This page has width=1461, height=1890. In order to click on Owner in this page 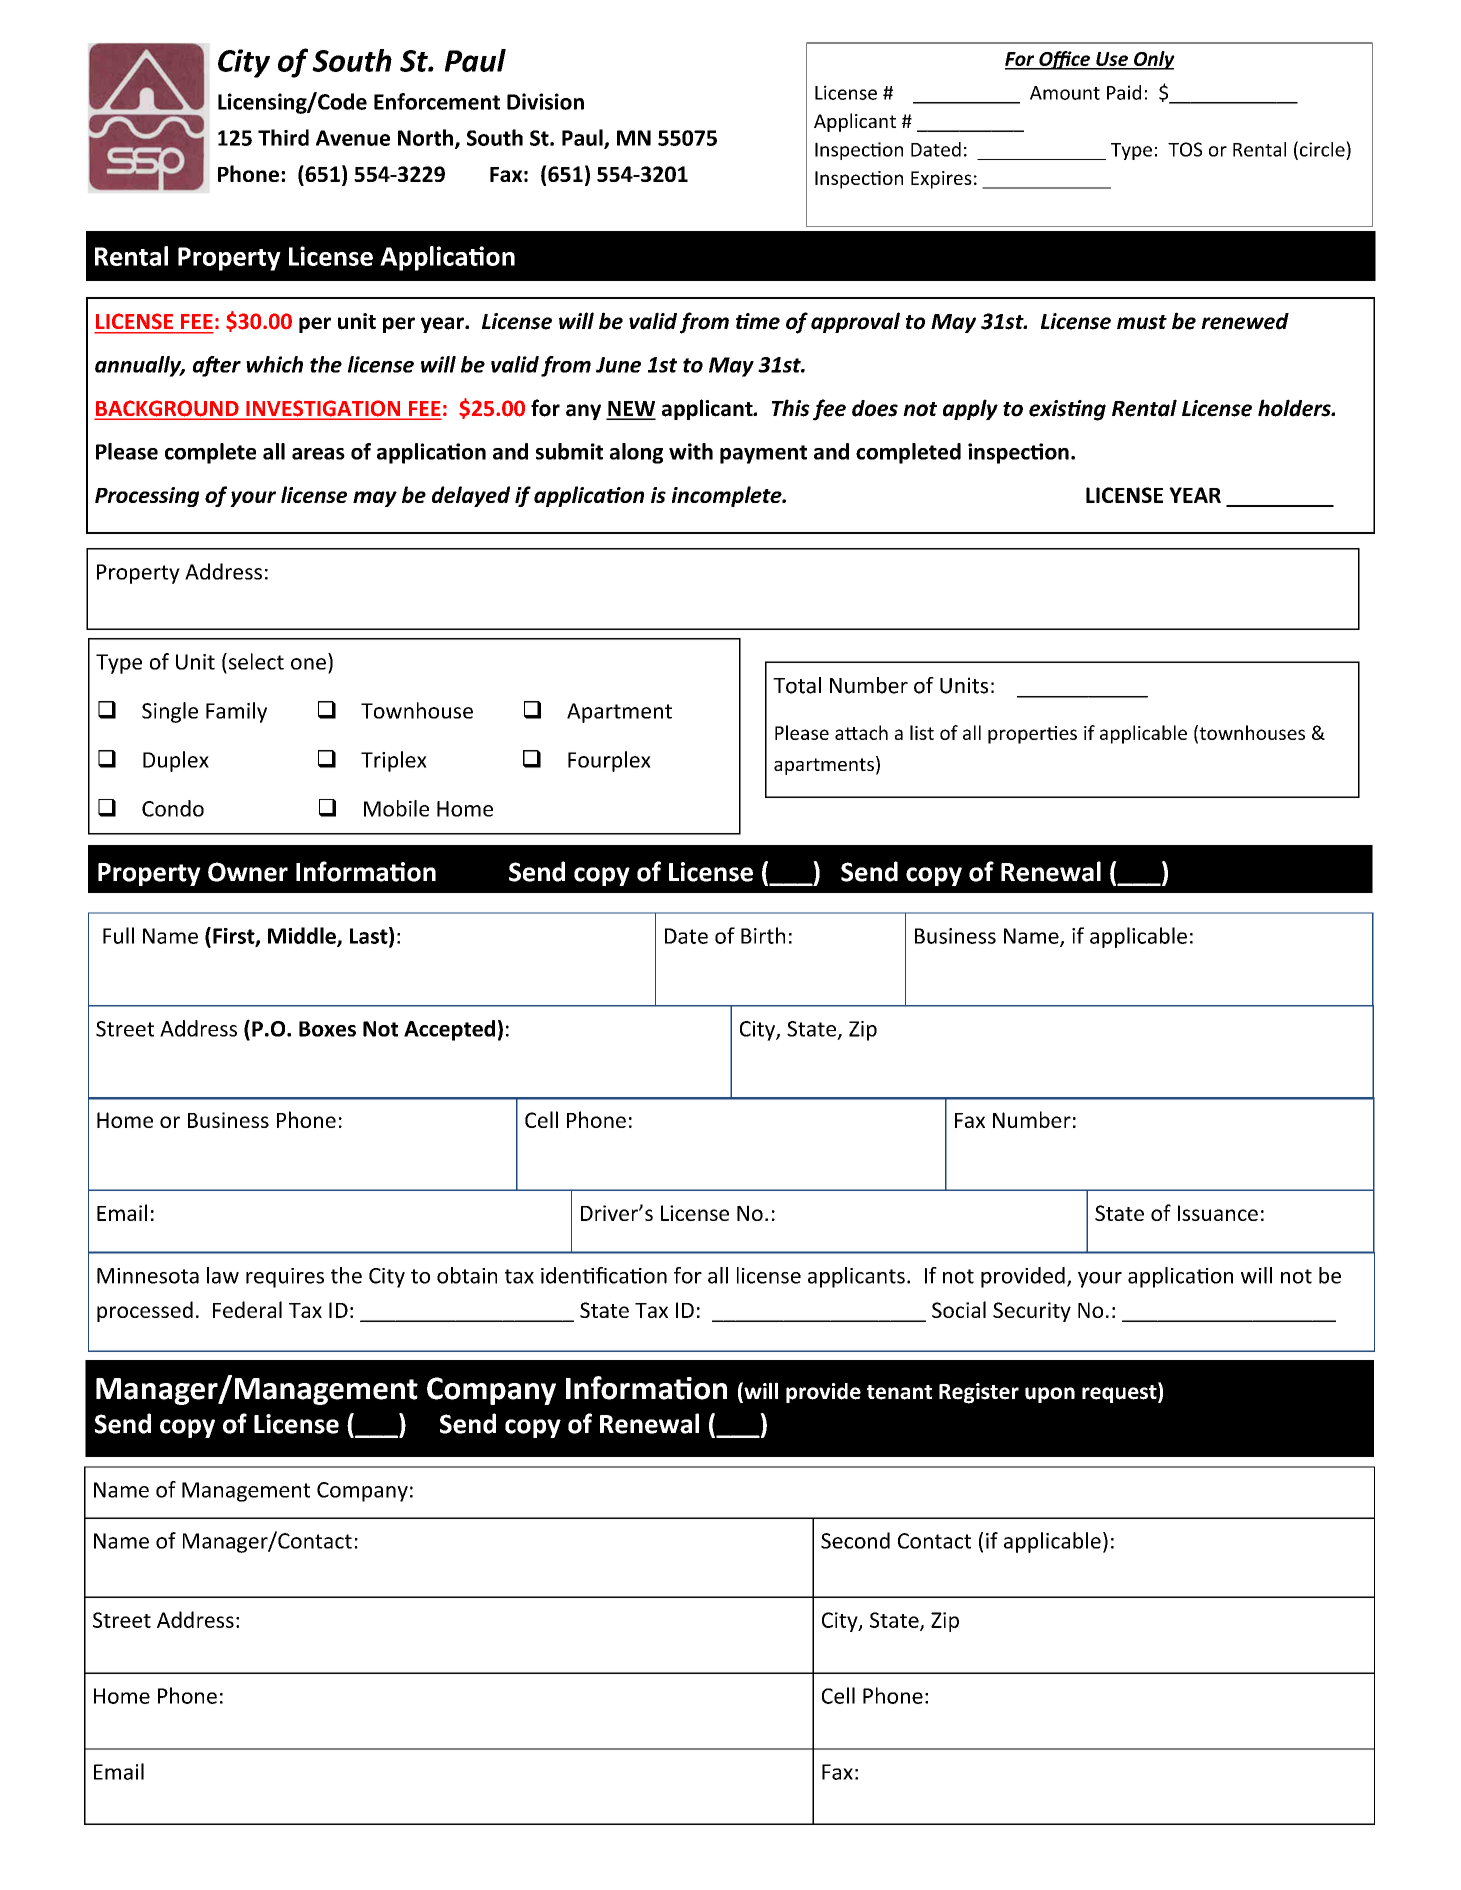, I will do `click(248, 872)`.
